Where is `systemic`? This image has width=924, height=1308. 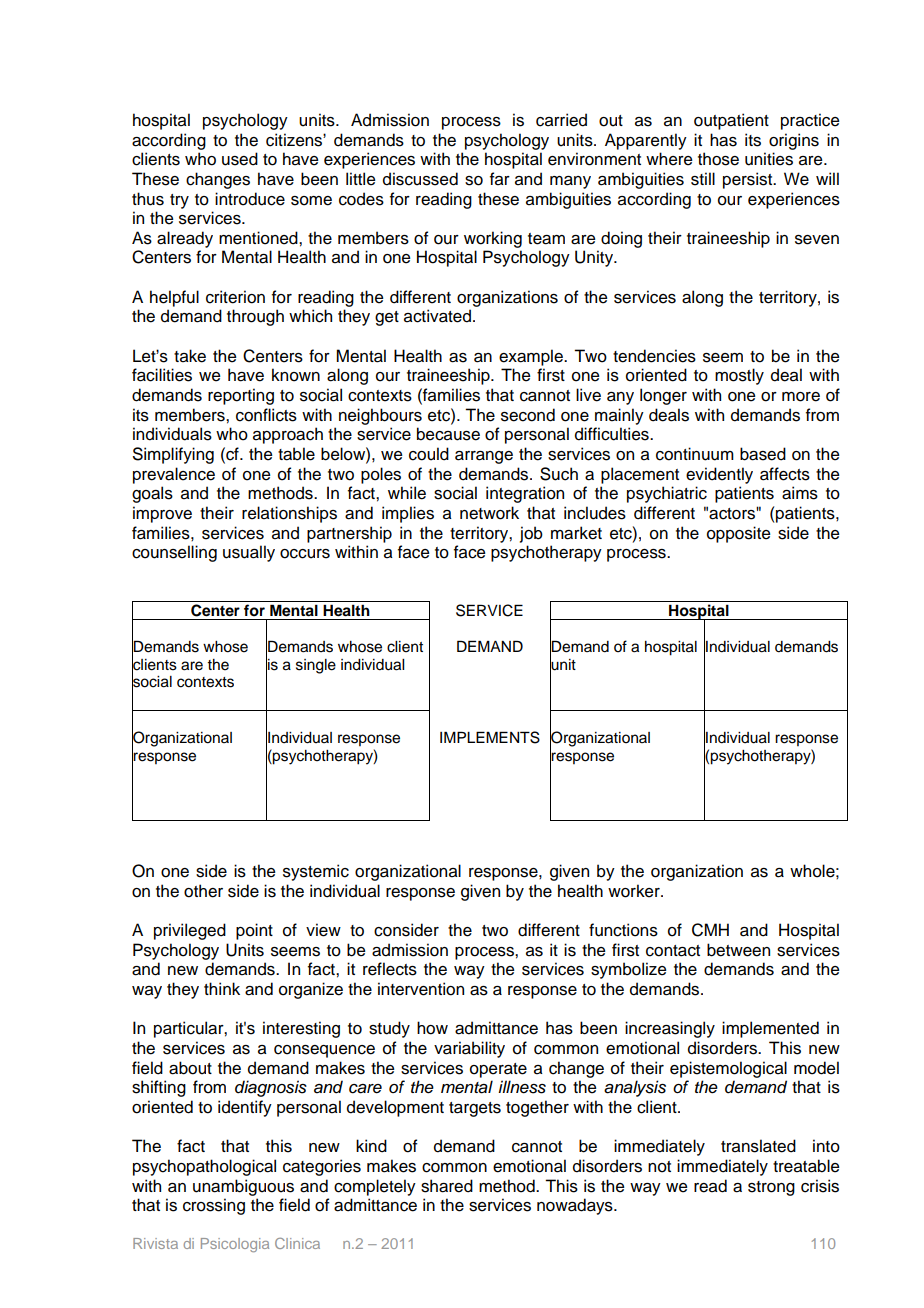 systemic is located at coordinates (316, 872).
